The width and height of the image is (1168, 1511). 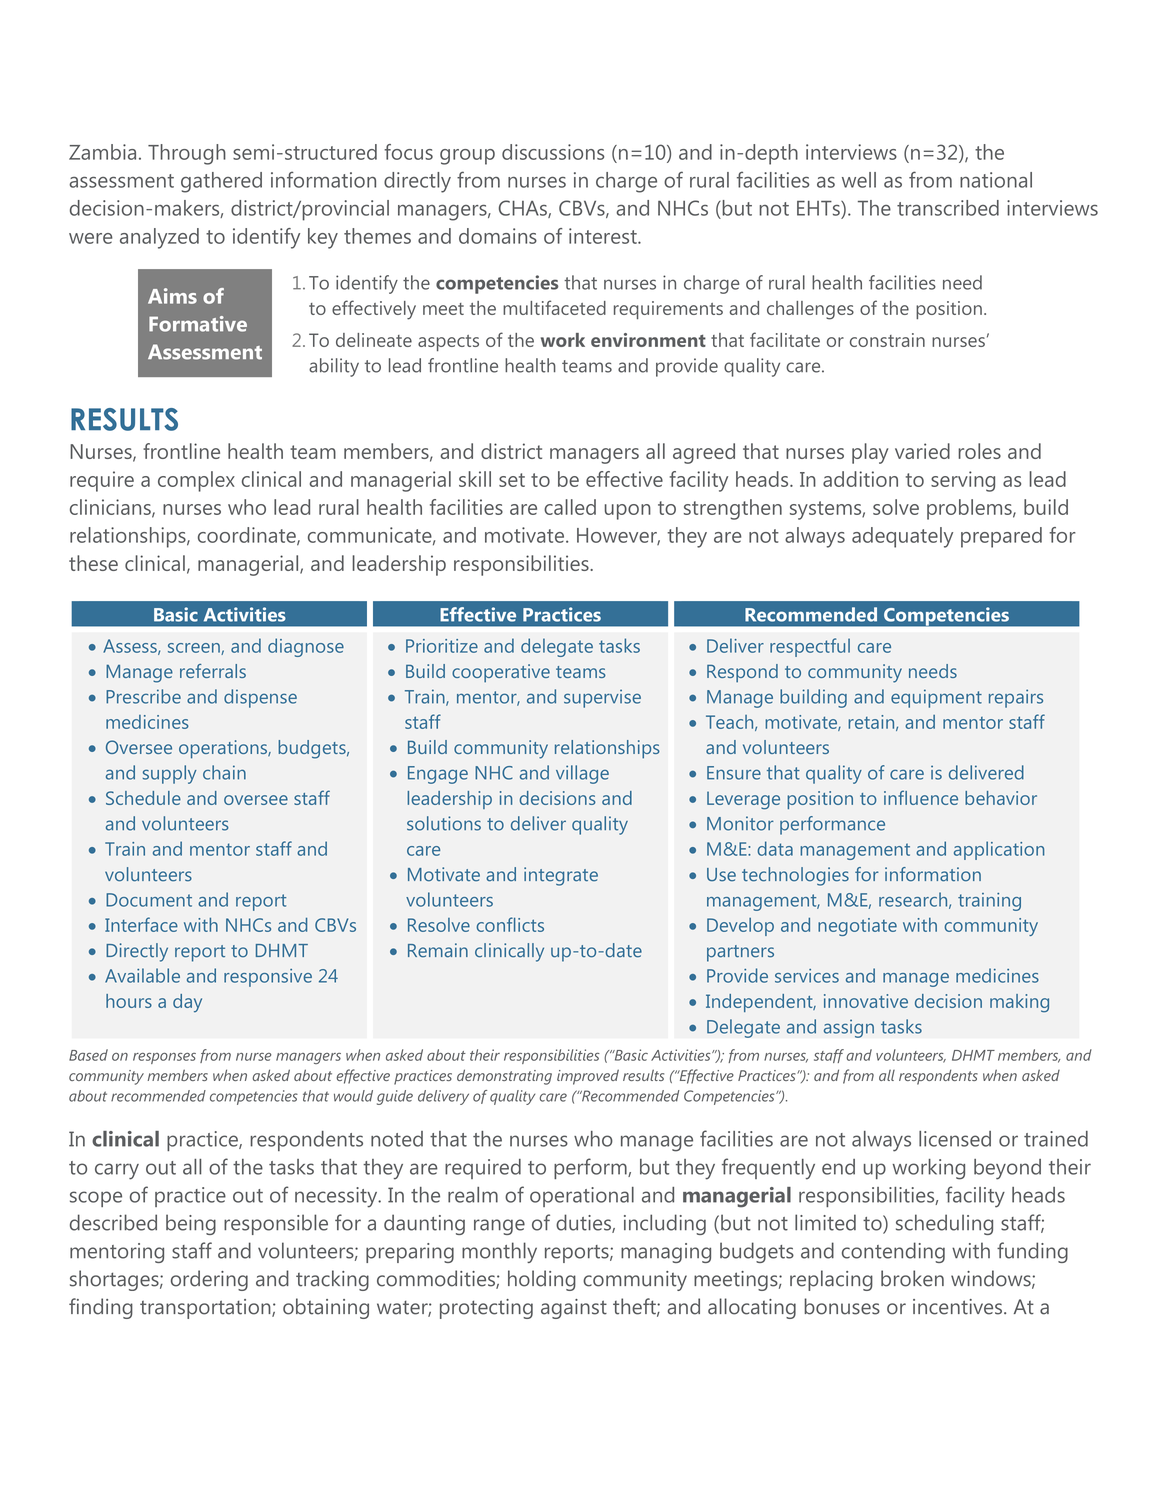 I want to click on chain, so click(x=224, y=772).
